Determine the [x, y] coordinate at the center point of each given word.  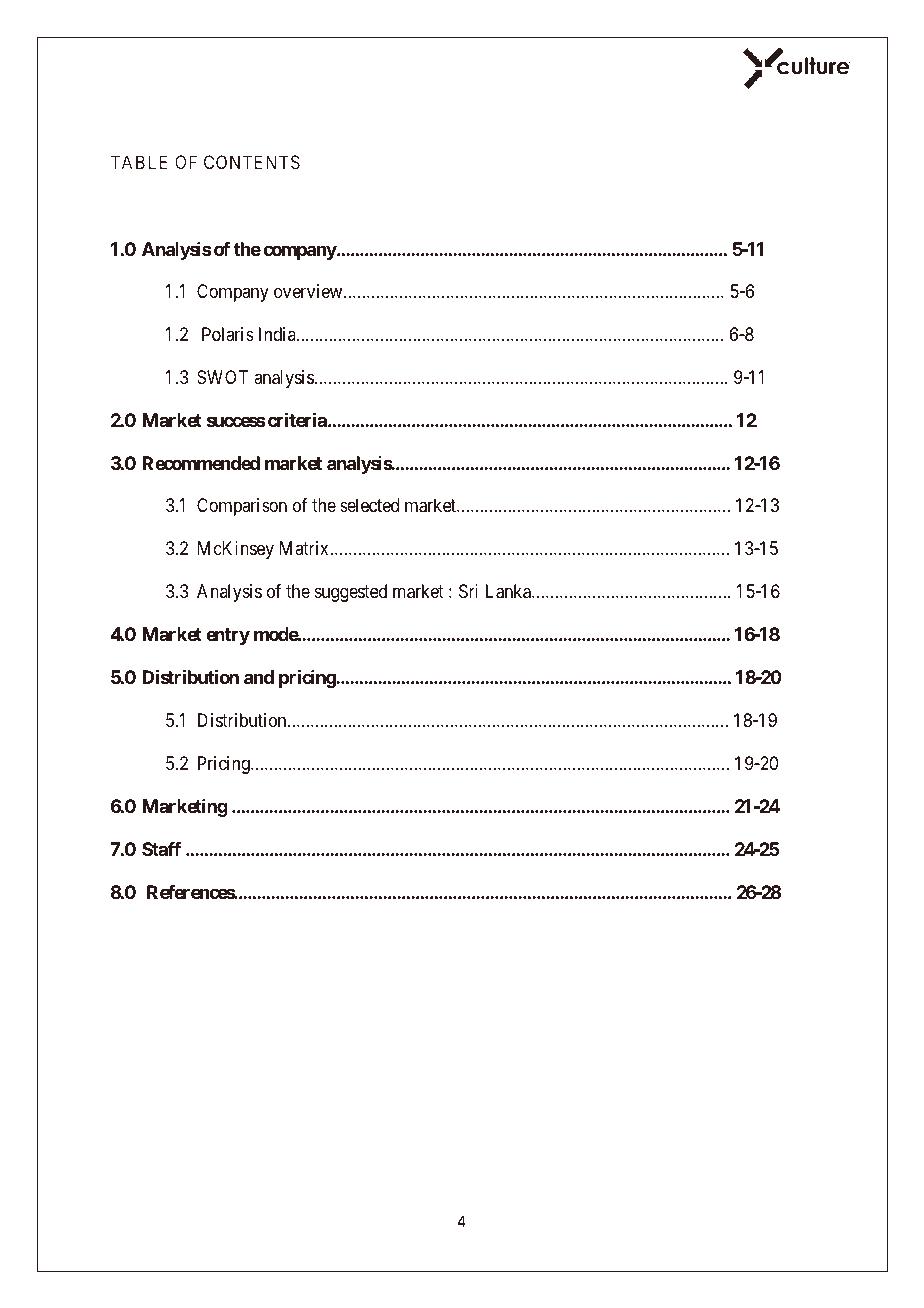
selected [369, 505]
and [259, 677]
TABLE [139, 162]
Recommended [201, 463]
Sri [468, 591]
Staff [161, 849]
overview [309, 291]
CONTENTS [252, 162]
